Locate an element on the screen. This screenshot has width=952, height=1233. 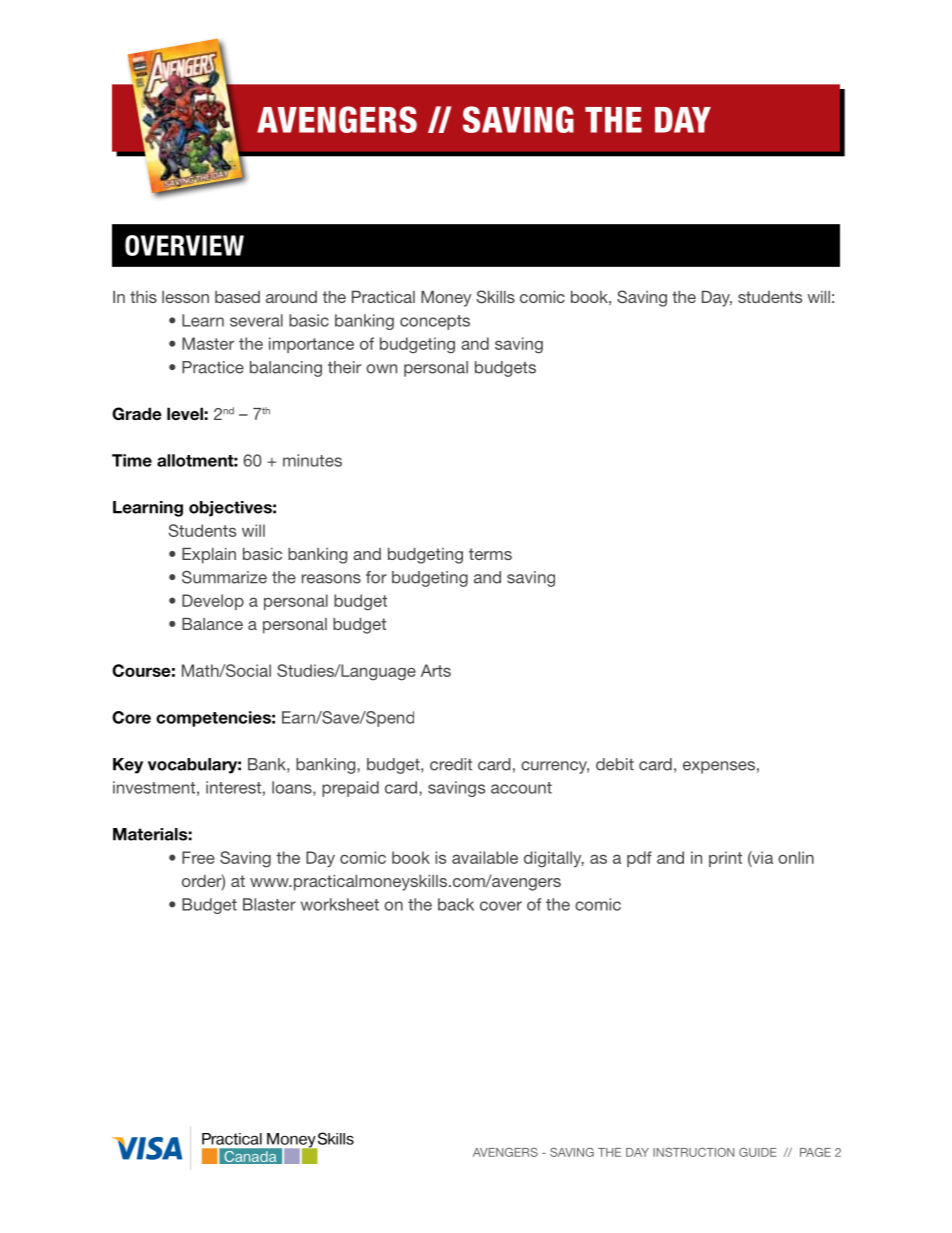
expenses is located at coordinates (719, 767).
